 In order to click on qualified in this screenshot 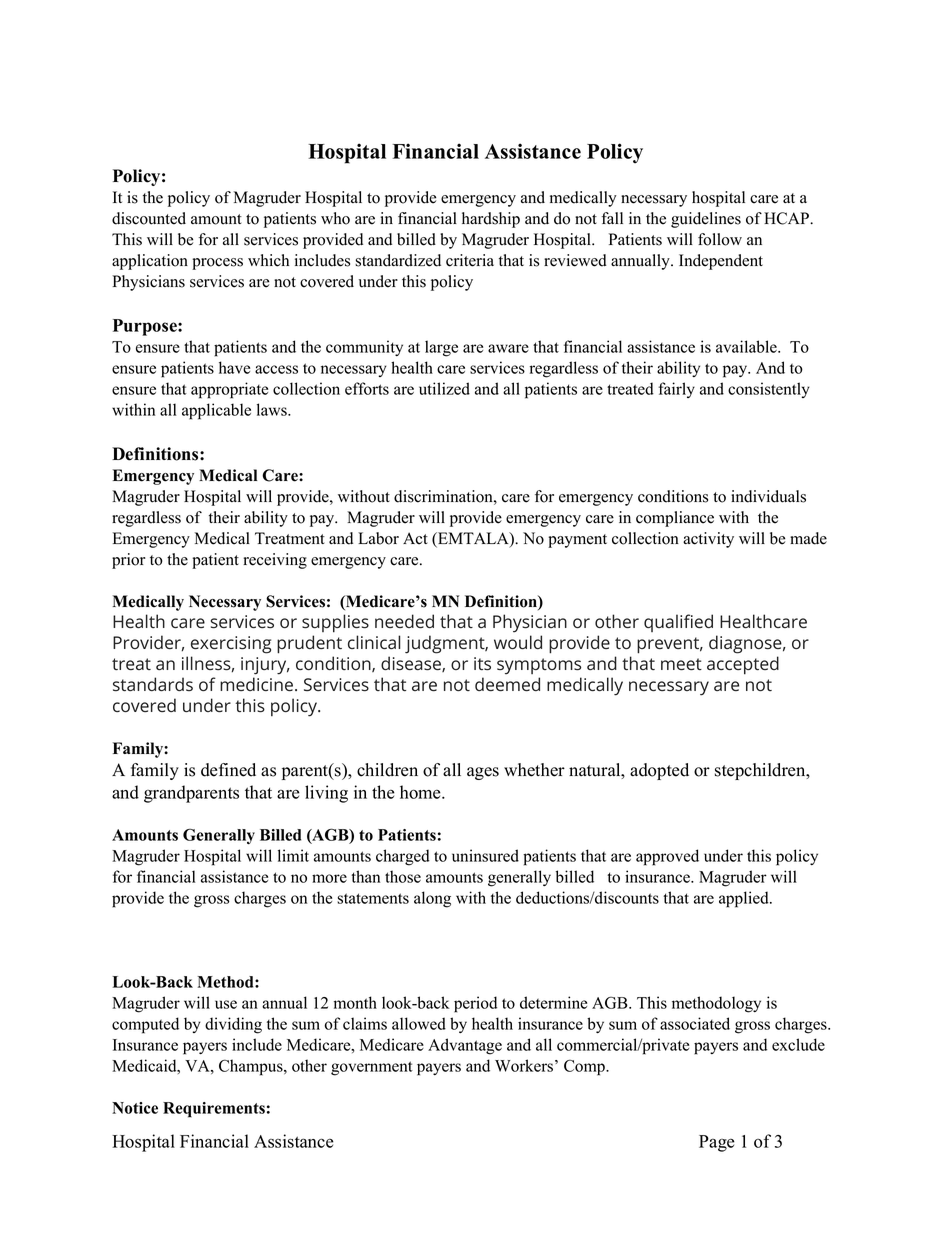, I will do `click(678, 623)`.
